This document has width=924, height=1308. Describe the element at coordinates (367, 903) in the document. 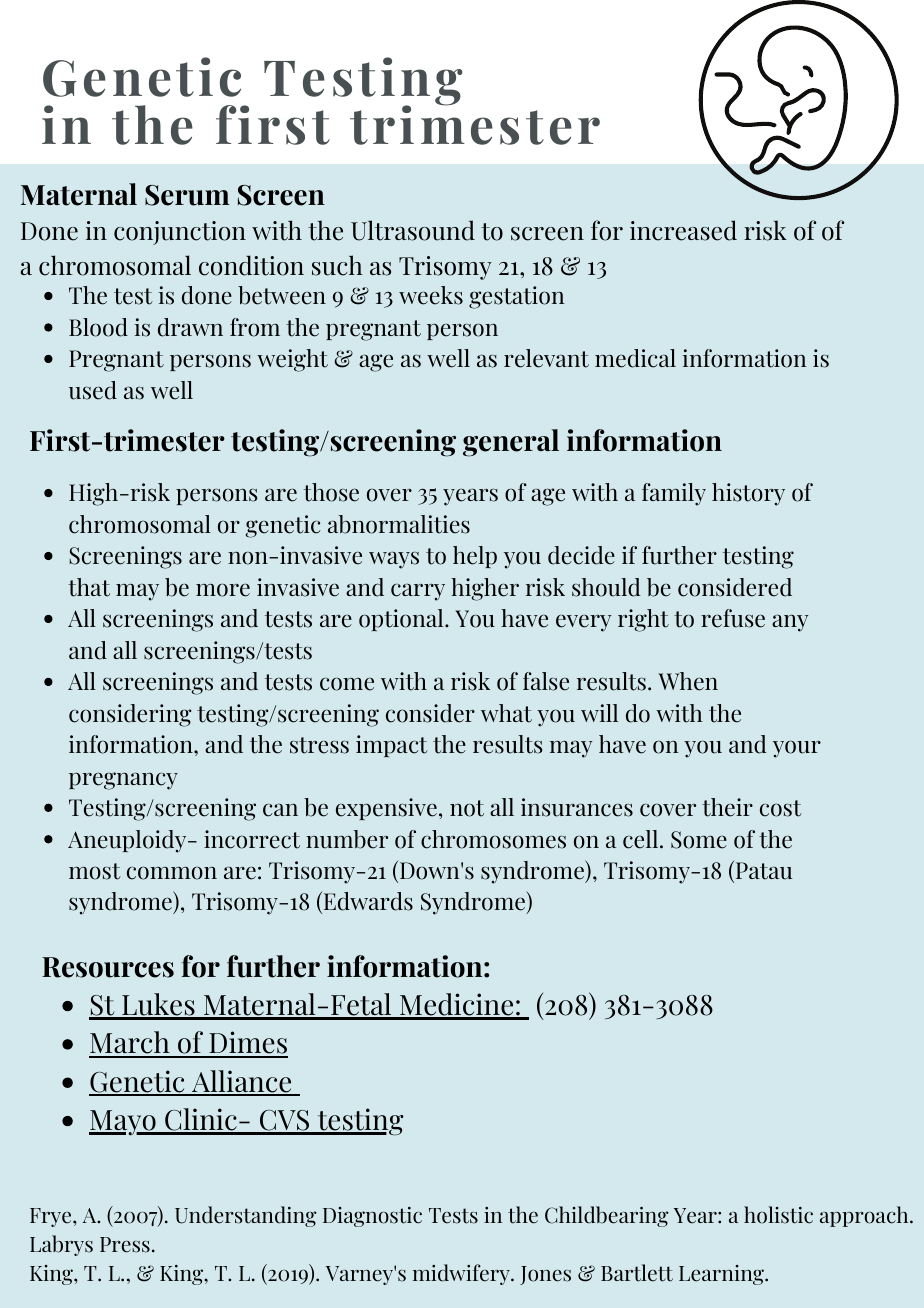

I see `Edwards` at that location.
